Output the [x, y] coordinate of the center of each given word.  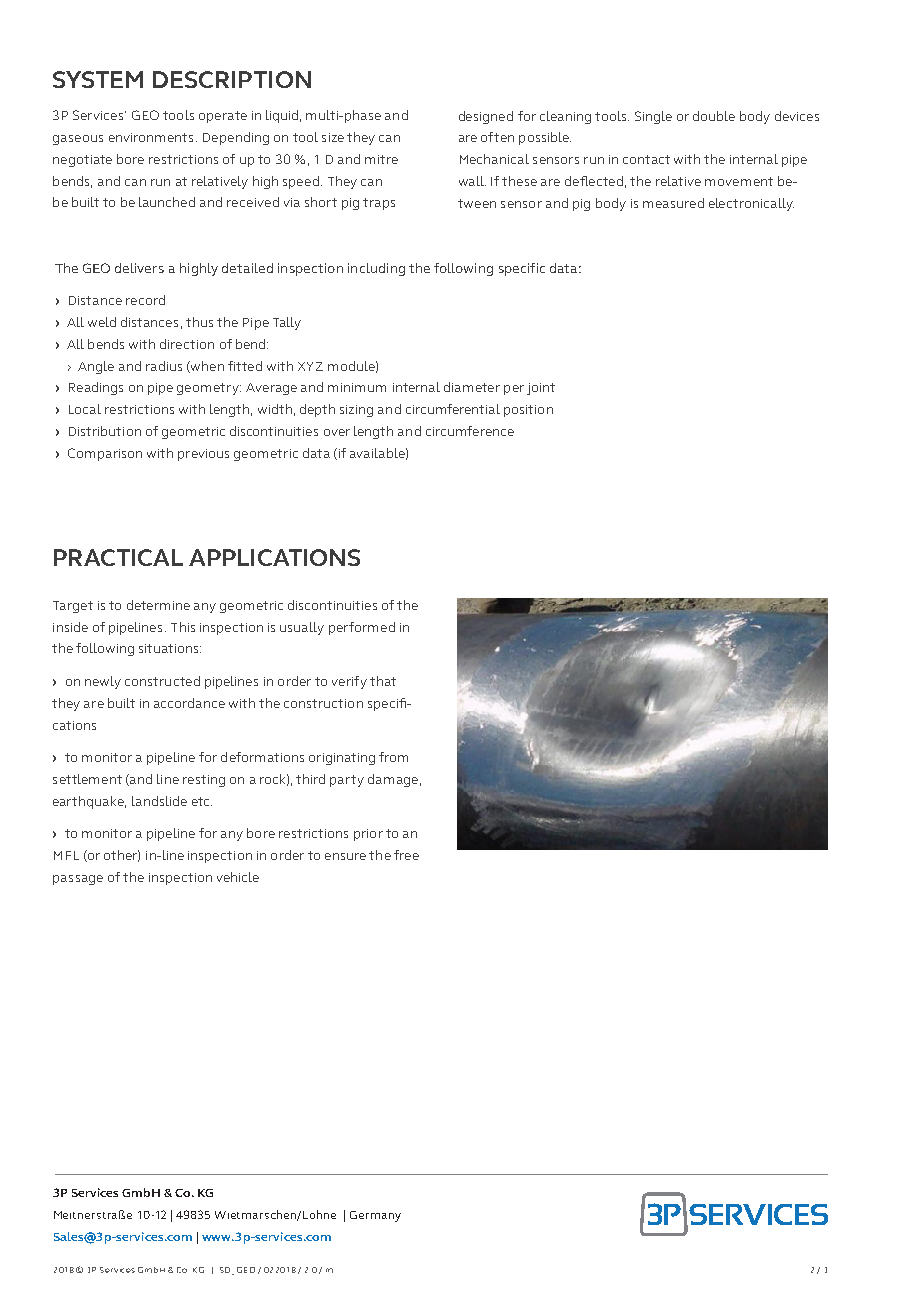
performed [362, 628]
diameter [472, 387]
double [714, 116]
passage [78, 880]
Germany [375, 1216]
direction [187, 344]
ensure [345, 856]
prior [368, 835]
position [528, 411]
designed [486, 117]
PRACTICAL [118, 557]
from [393, 757]
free [406, 855]
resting [204, 781]
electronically [751, 204]
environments [151, 137]
